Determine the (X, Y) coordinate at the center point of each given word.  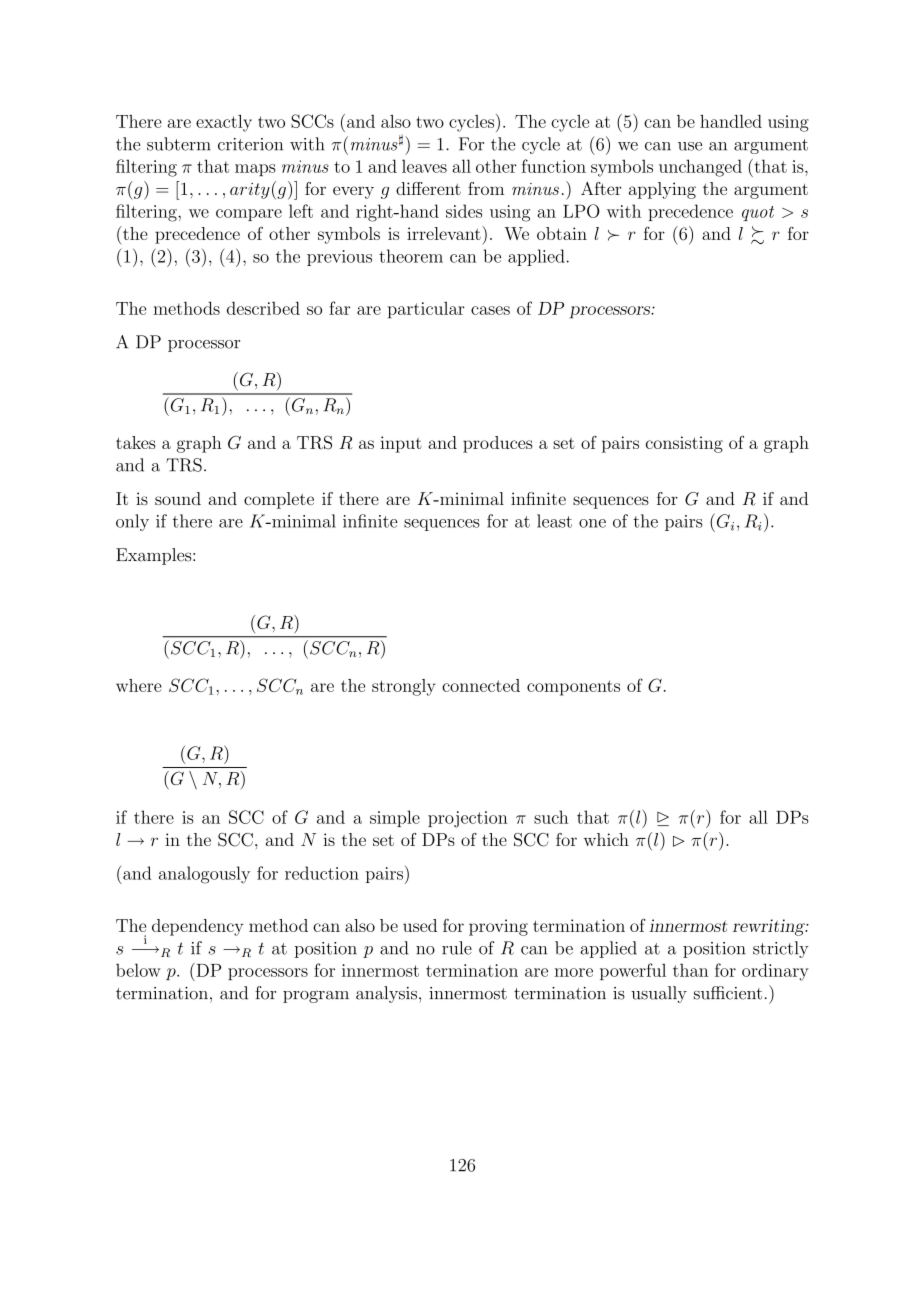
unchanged (700, 168)
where (139, 685)
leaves (424, 166)
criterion (250, 144)
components (573, 688)
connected (481, 685)
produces (498, 444)
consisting (684, 444)
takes (136, 442)
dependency (197, 927)
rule (457, 948)
